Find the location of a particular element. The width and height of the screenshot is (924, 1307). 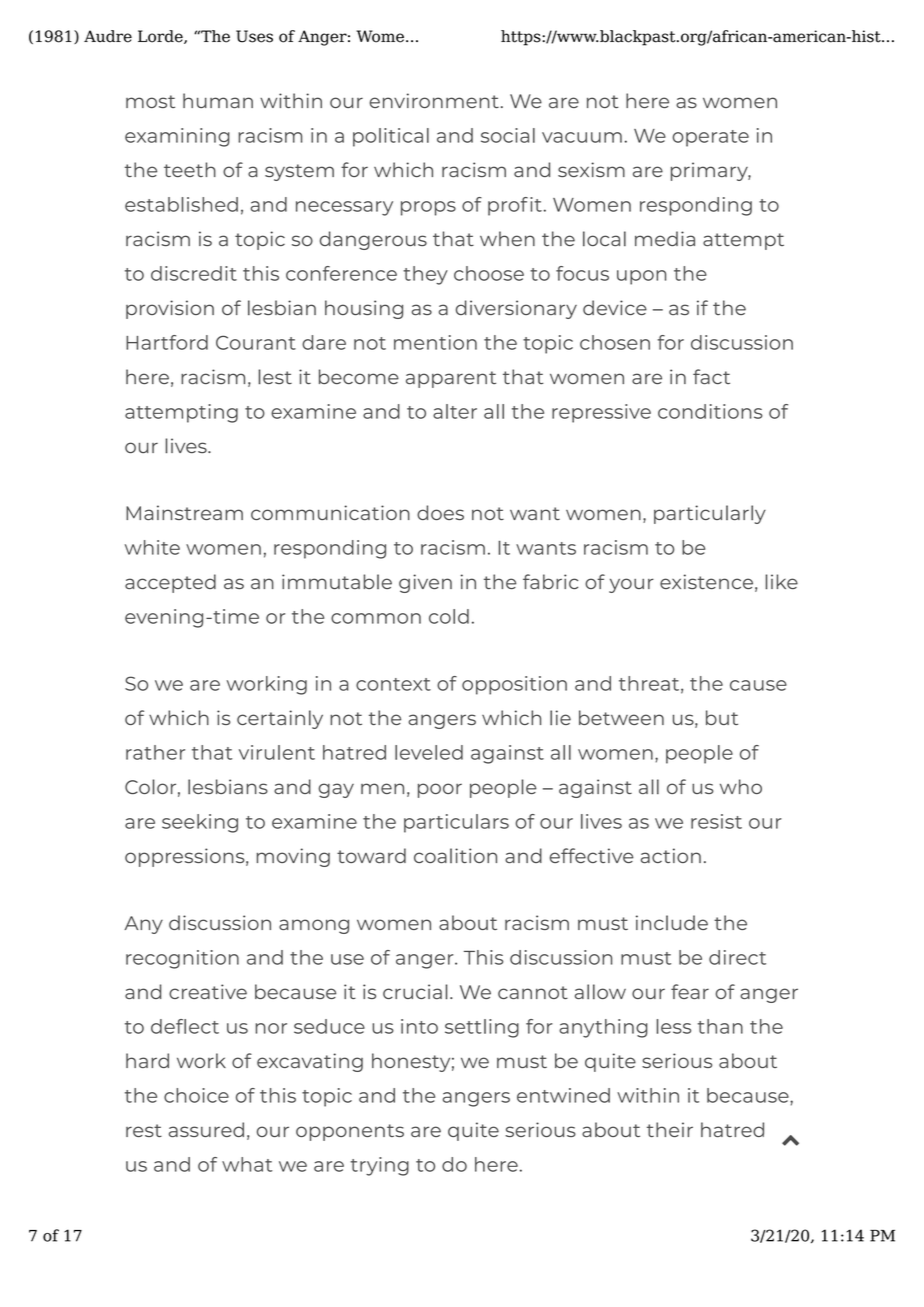

cold is located at coordinates (449, 616).
